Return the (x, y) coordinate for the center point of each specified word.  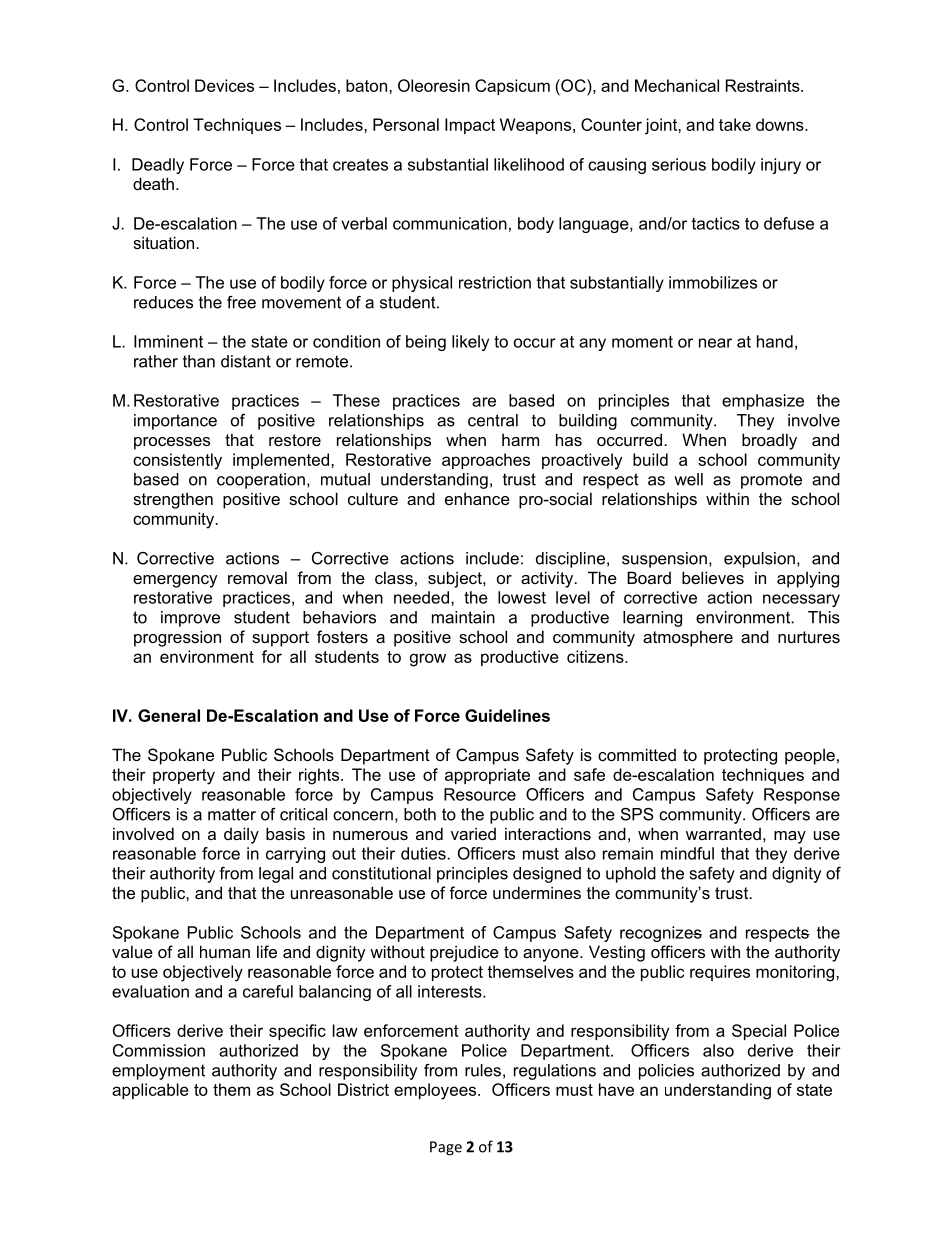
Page (446, 1148)
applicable (150, 1091)
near (715, 343)
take (735, 124)
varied (473, 833)
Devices (224, 85)
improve (190, 619)
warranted (723, 834)
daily (241, 835)
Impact (470, 126)
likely (470, 343)
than (199, 361)
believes (713, 577)
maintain (463, 617)
